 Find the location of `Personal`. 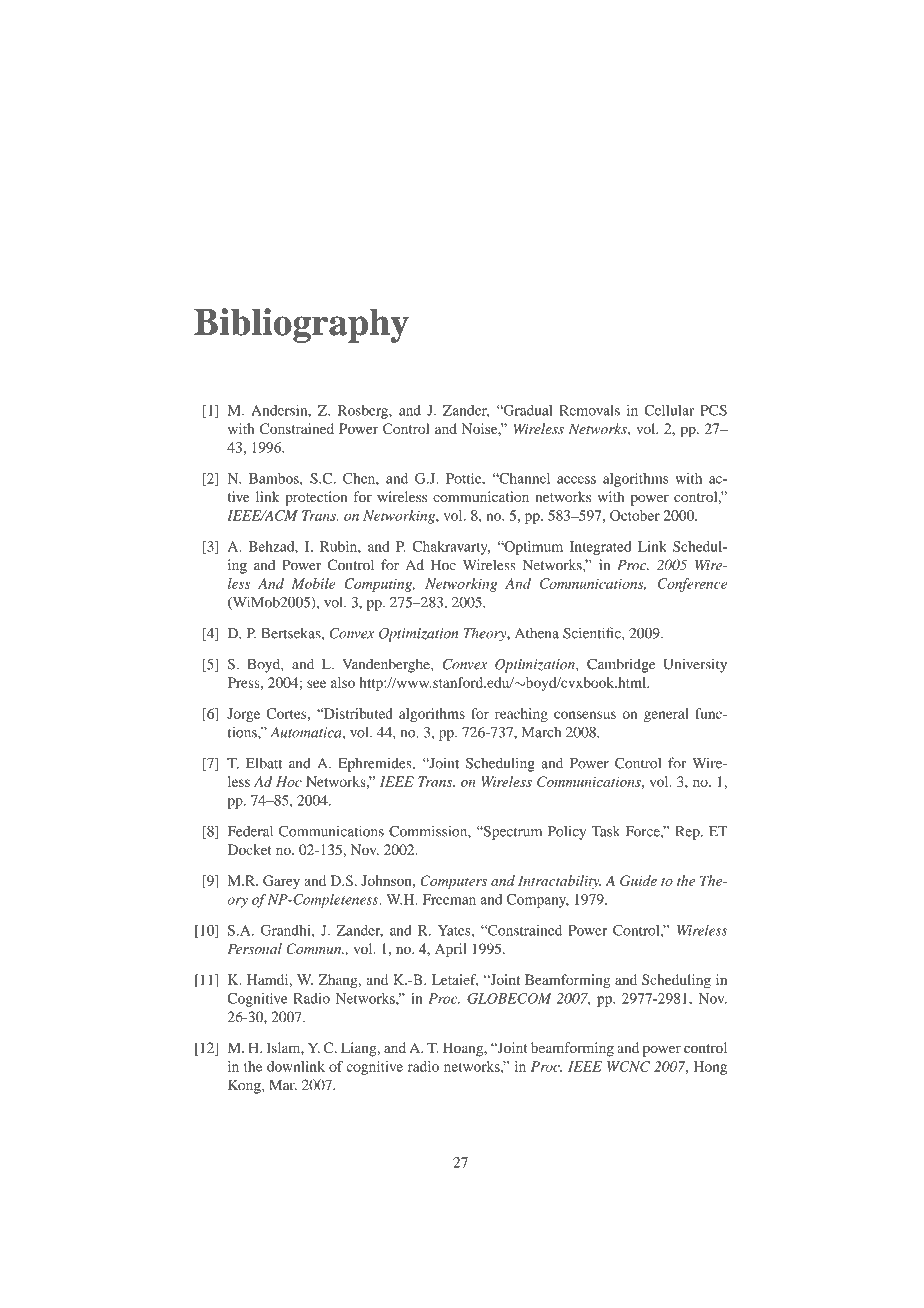

Personal is located at coordinates (254, 948).
